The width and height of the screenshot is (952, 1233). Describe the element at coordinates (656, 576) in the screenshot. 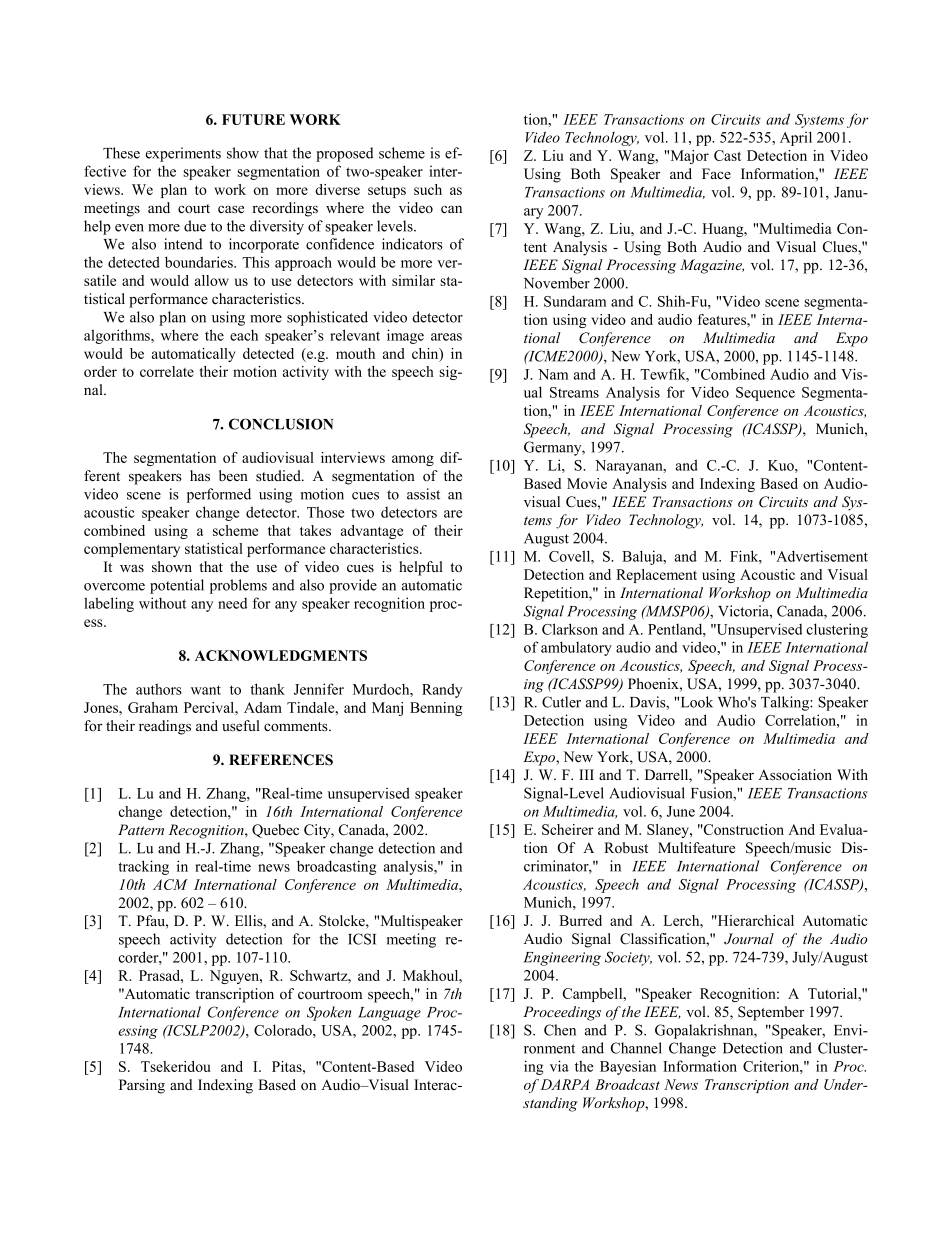

I see `Replacement` at that location.
